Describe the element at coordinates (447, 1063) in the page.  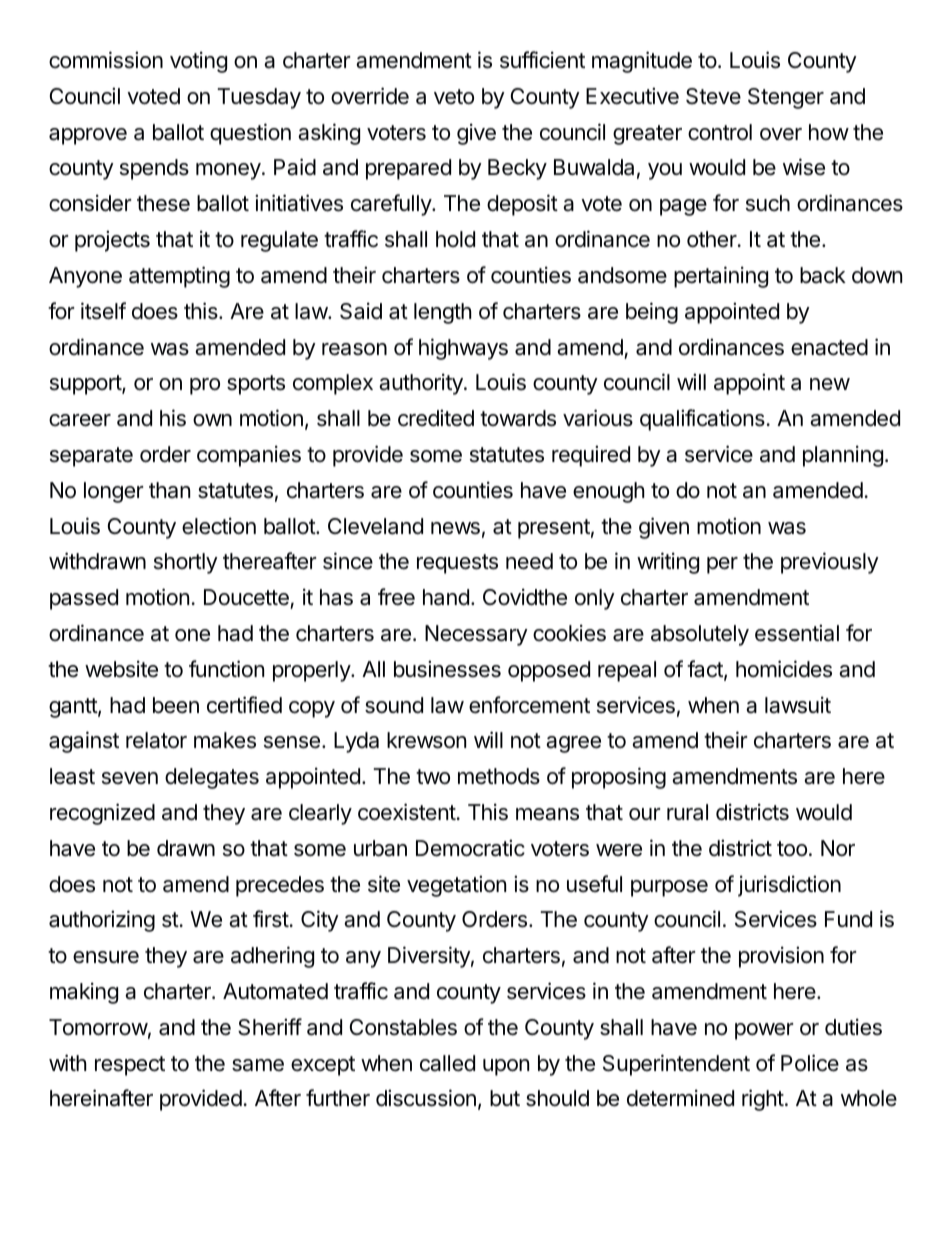
I see `called` at that location.
